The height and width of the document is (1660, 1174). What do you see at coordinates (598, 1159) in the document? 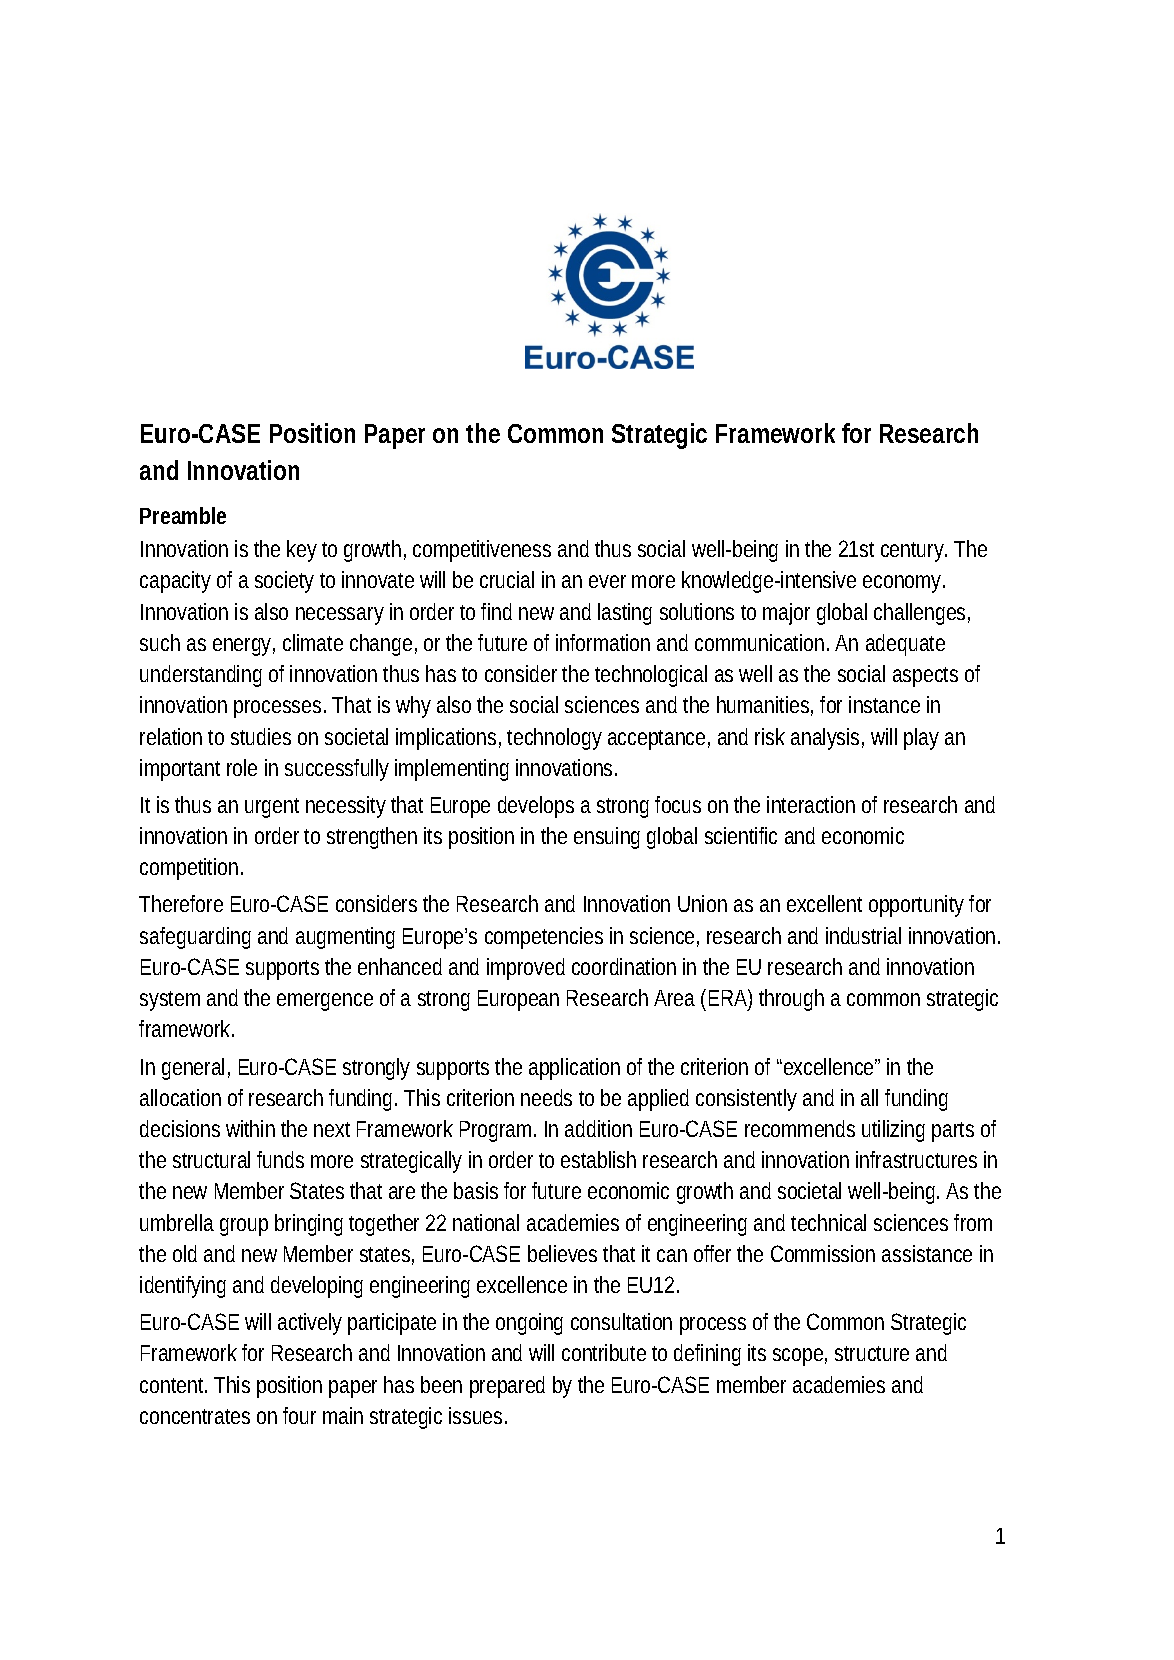
I see `establish` at bounding box center [598, 1159].
